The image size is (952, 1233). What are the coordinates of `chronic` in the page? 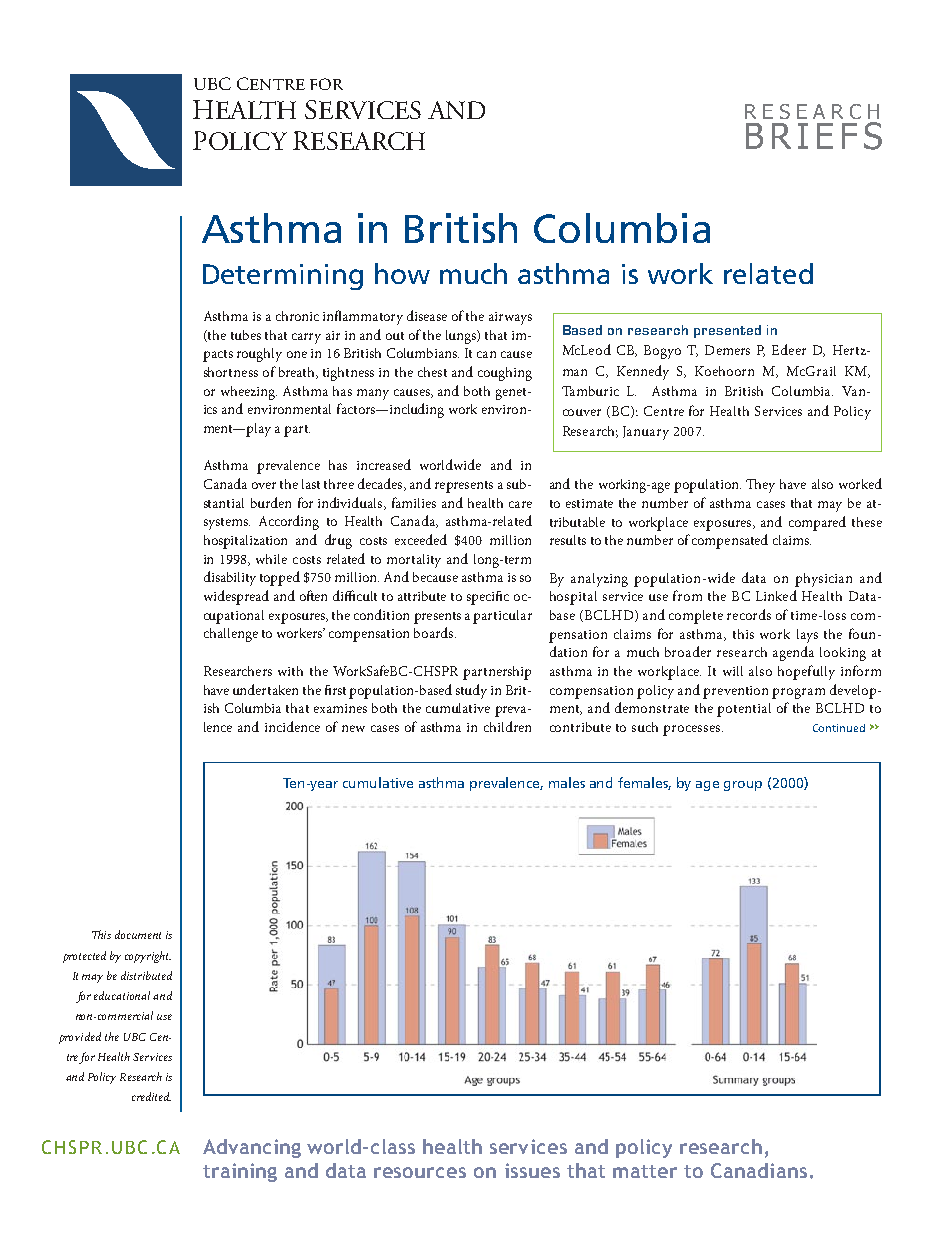 It's located at (297, 316).
